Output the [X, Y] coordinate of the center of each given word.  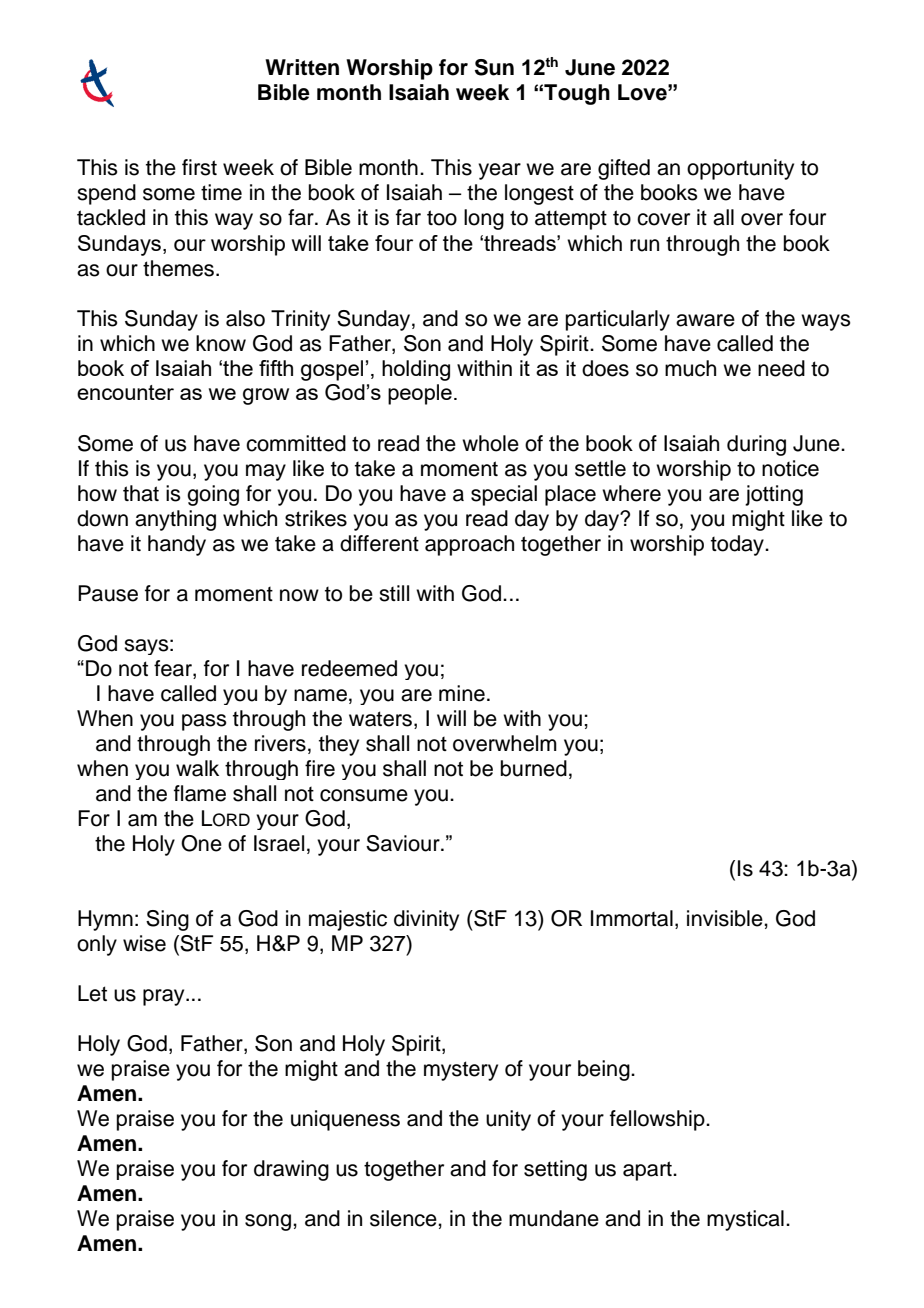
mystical [745, 1220]
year [499, 171]
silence [404, 1218]
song [268, 1222]
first [199, 167]
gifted [624, 169]
